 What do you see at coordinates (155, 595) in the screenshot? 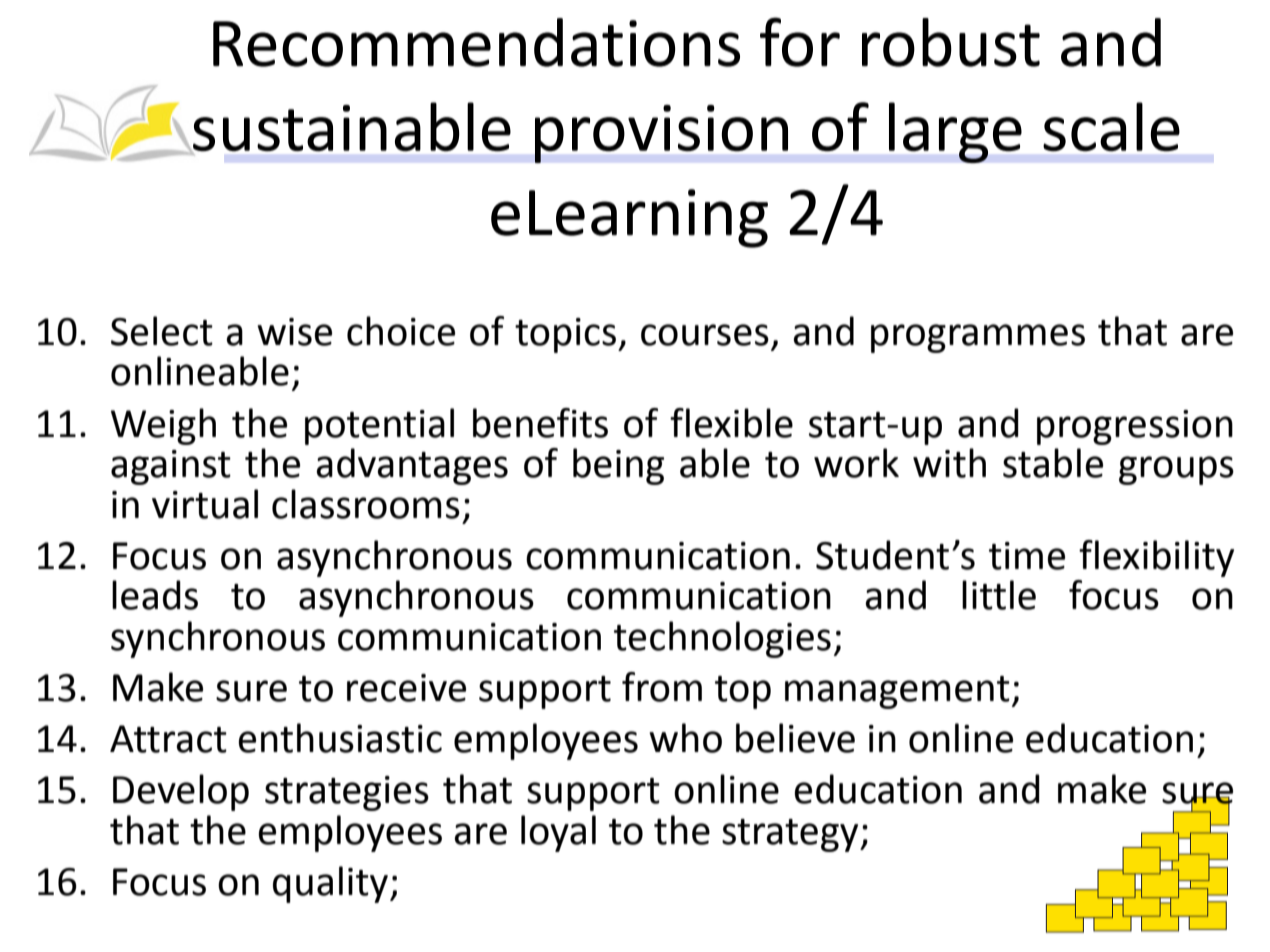
I see `leads` at bounding box center [155, 595].
